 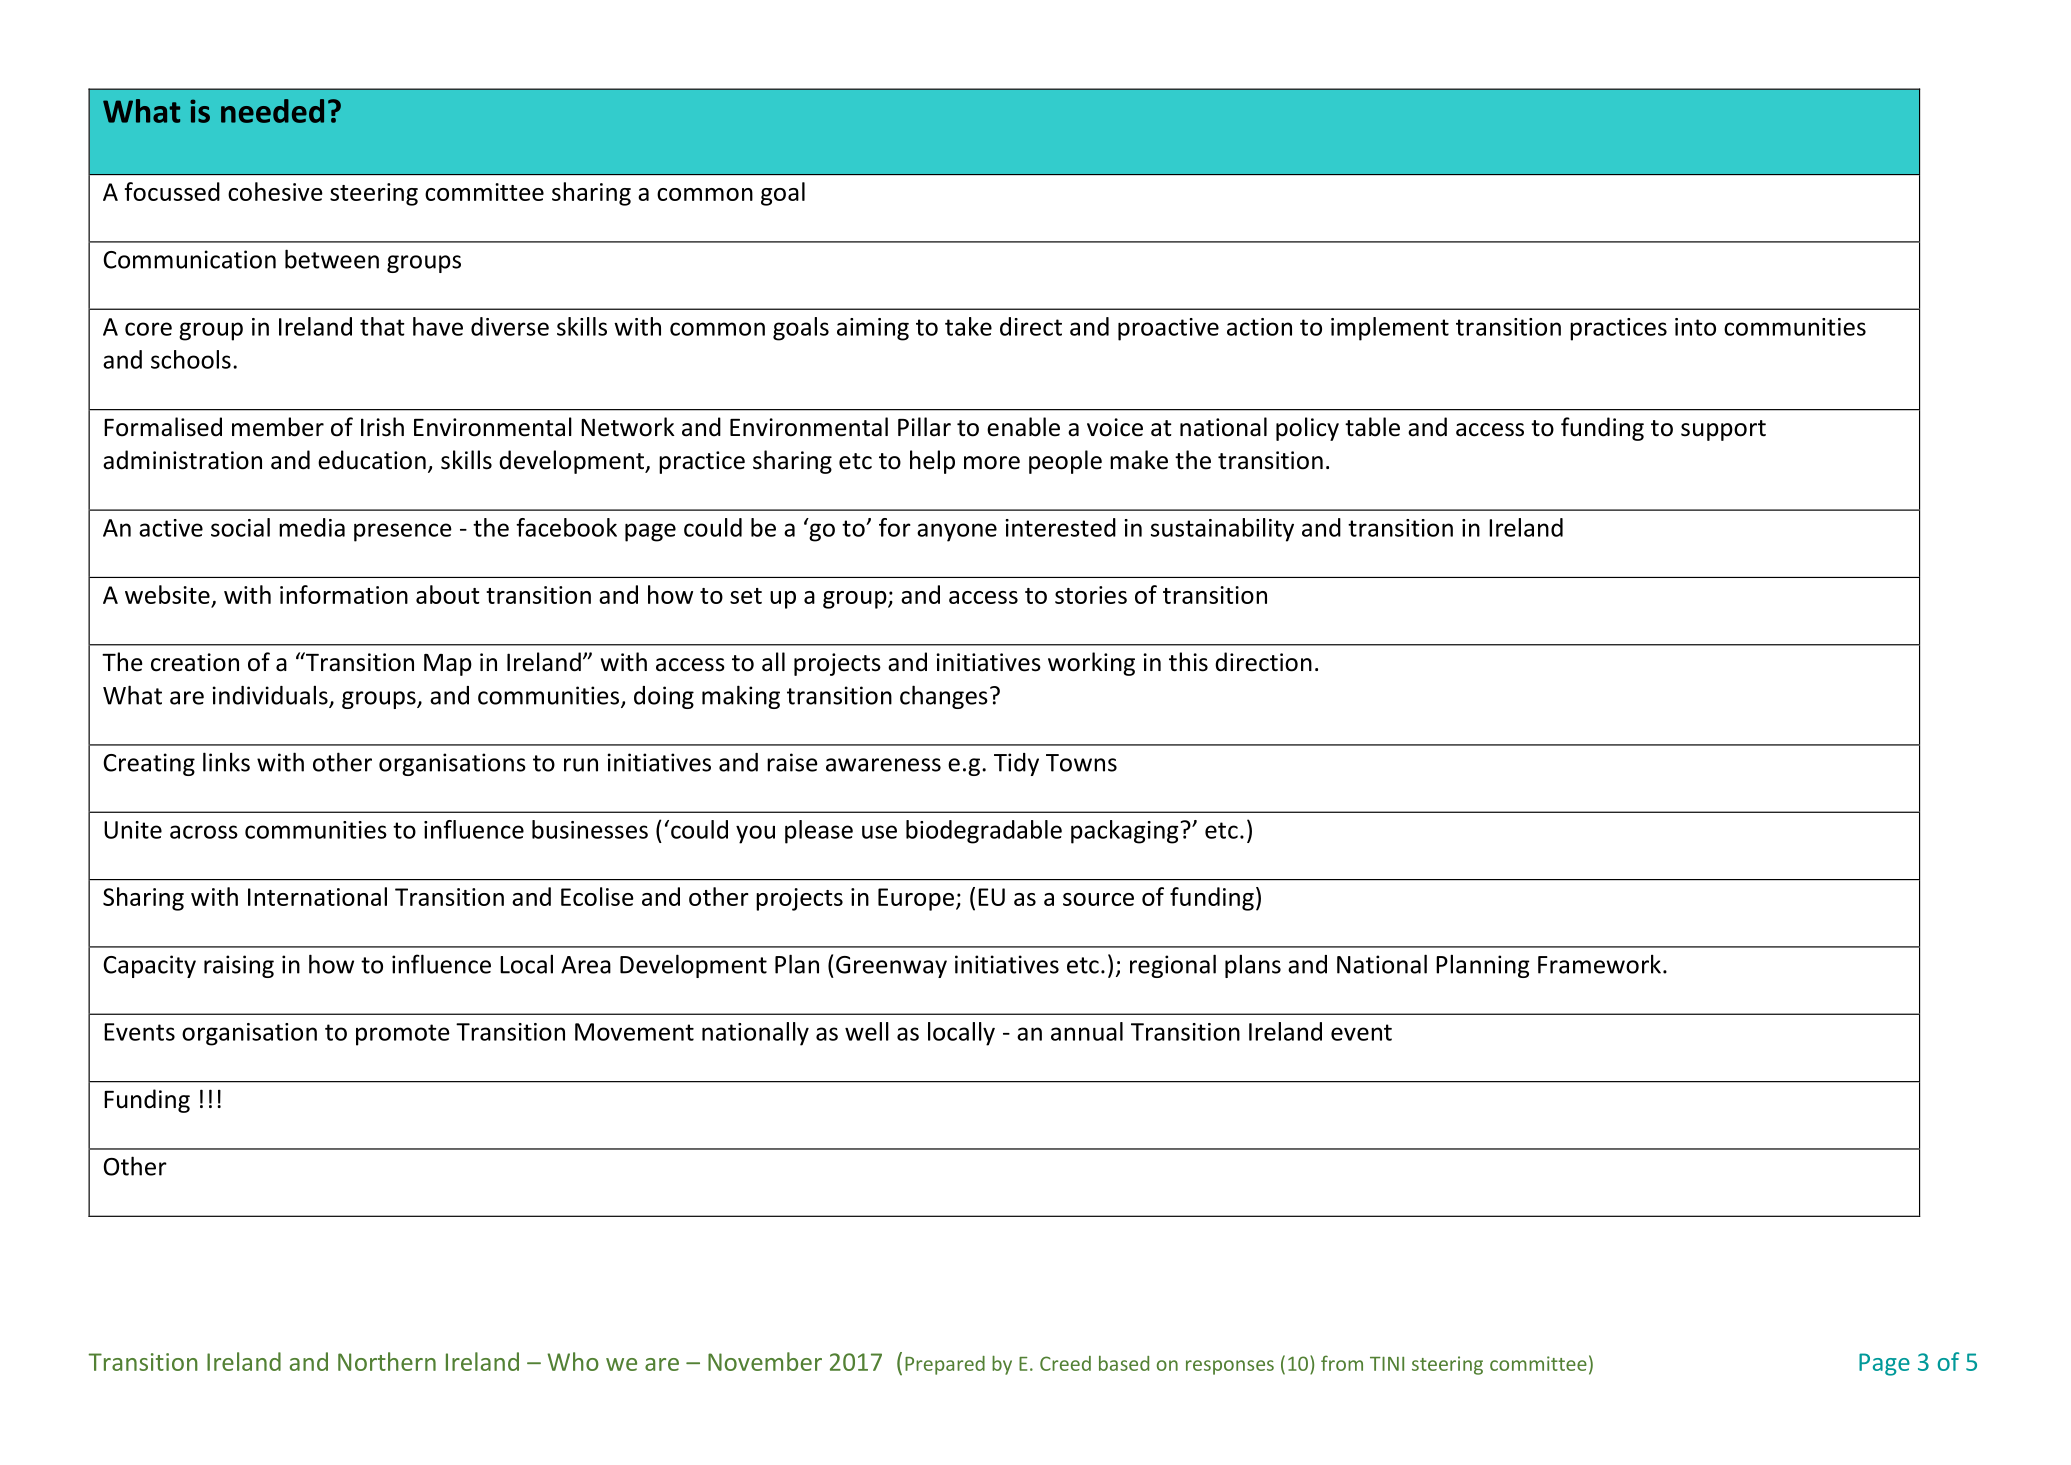 What do you see at coordinates (957, 532) in the image?
I see `anyone` at bounding box center [957, 532].
